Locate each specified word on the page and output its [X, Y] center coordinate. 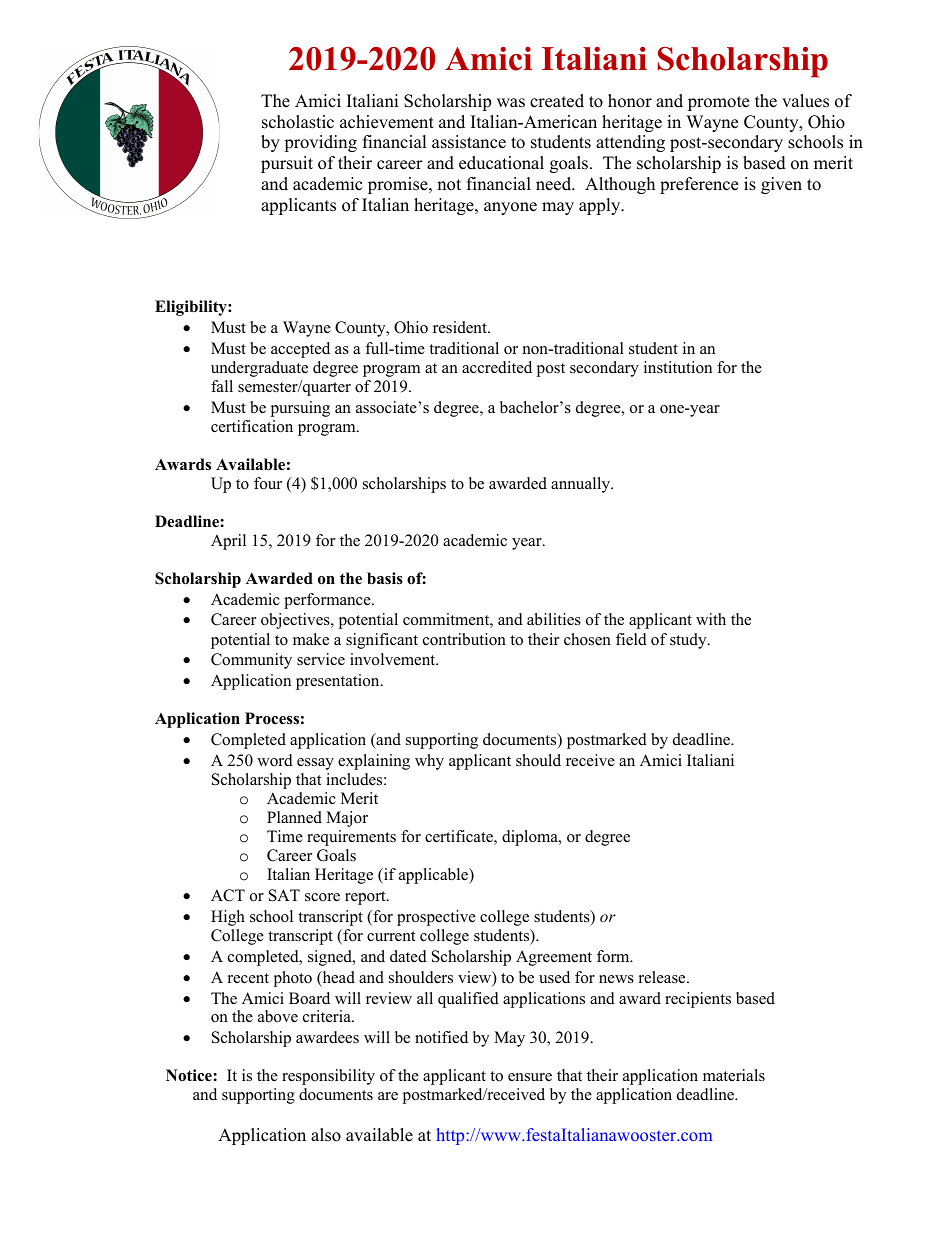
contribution [464, 639]
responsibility [328, 1077]
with [711, 619]
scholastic [298, 122]
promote [718, 103]
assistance [469, 142]
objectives [296, 621]
